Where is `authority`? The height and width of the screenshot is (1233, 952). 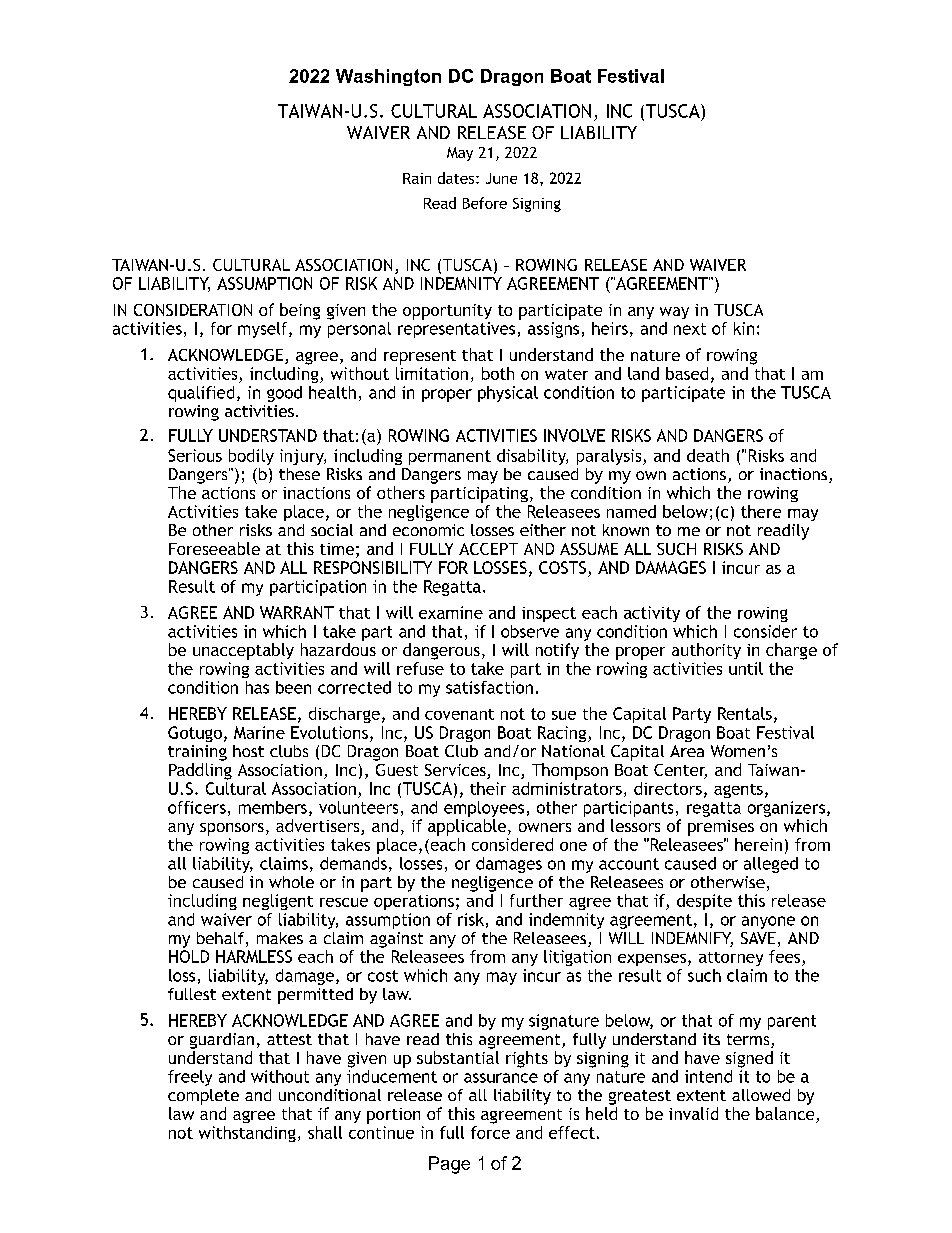 authority is located at coordinates (706, 651).
